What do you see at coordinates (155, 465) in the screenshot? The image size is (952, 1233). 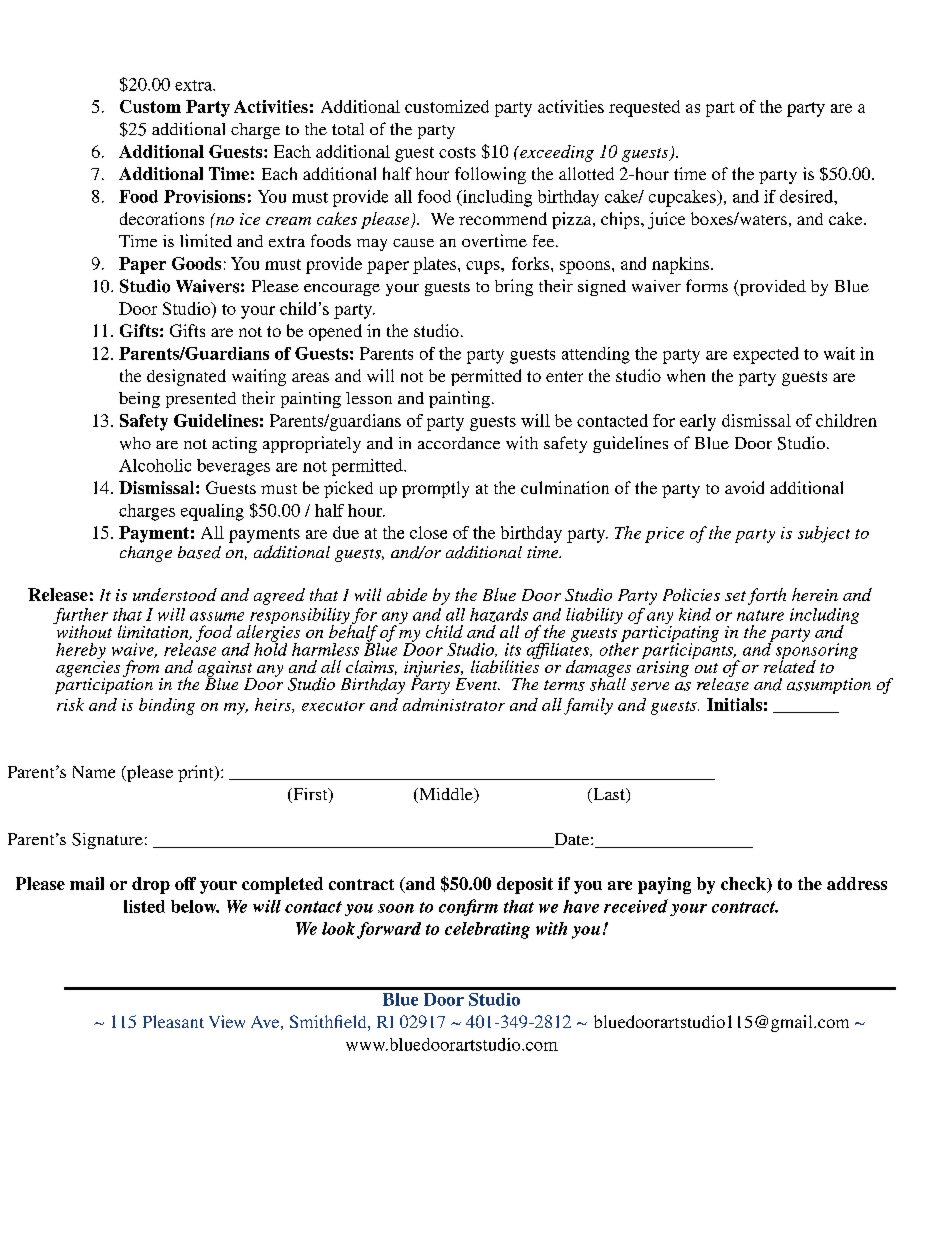 I see `Alcoholic` at bounding box center [155, 465].
